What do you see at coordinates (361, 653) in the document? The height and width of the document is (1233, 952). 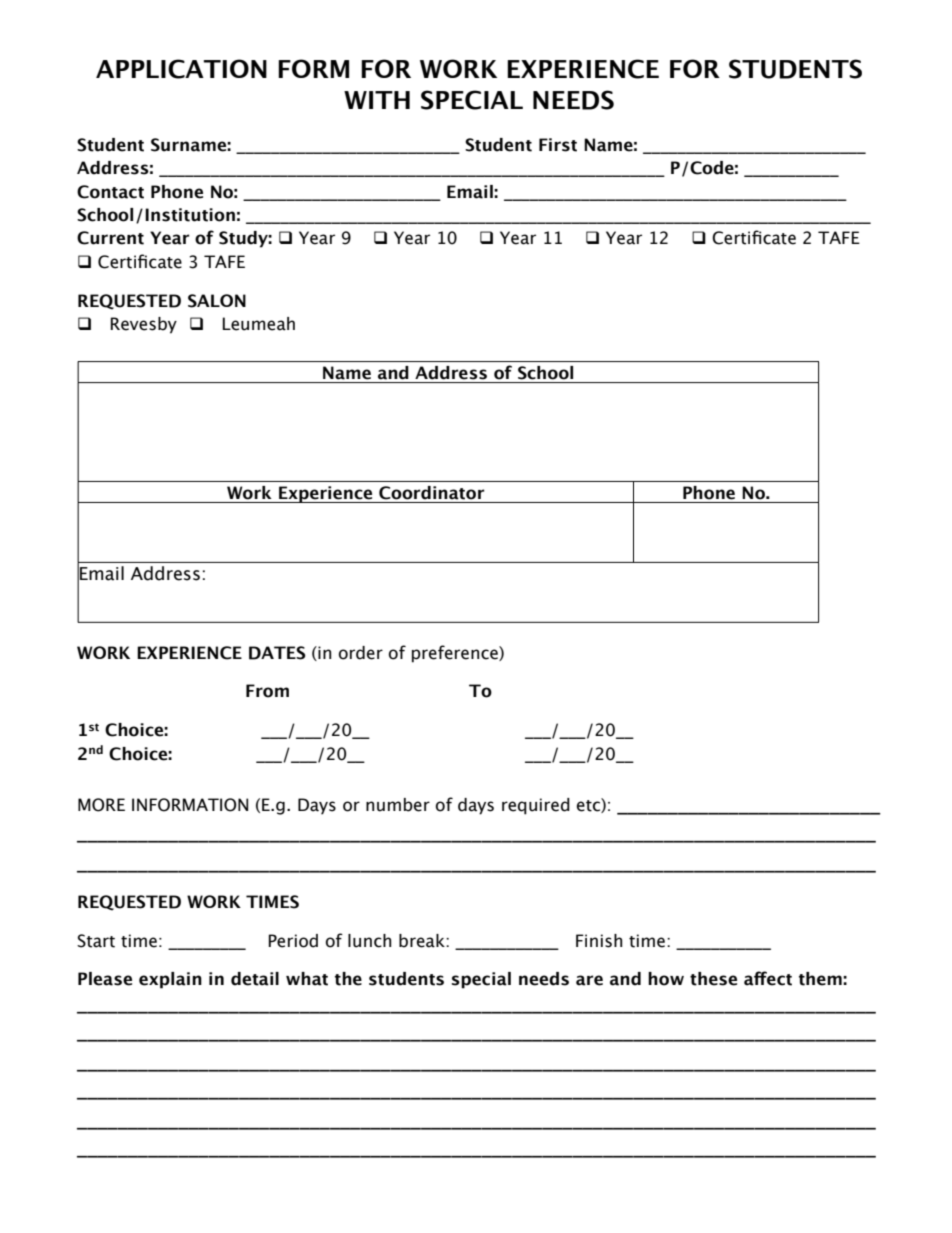 I see `order` at bounding box center [361, 653].
